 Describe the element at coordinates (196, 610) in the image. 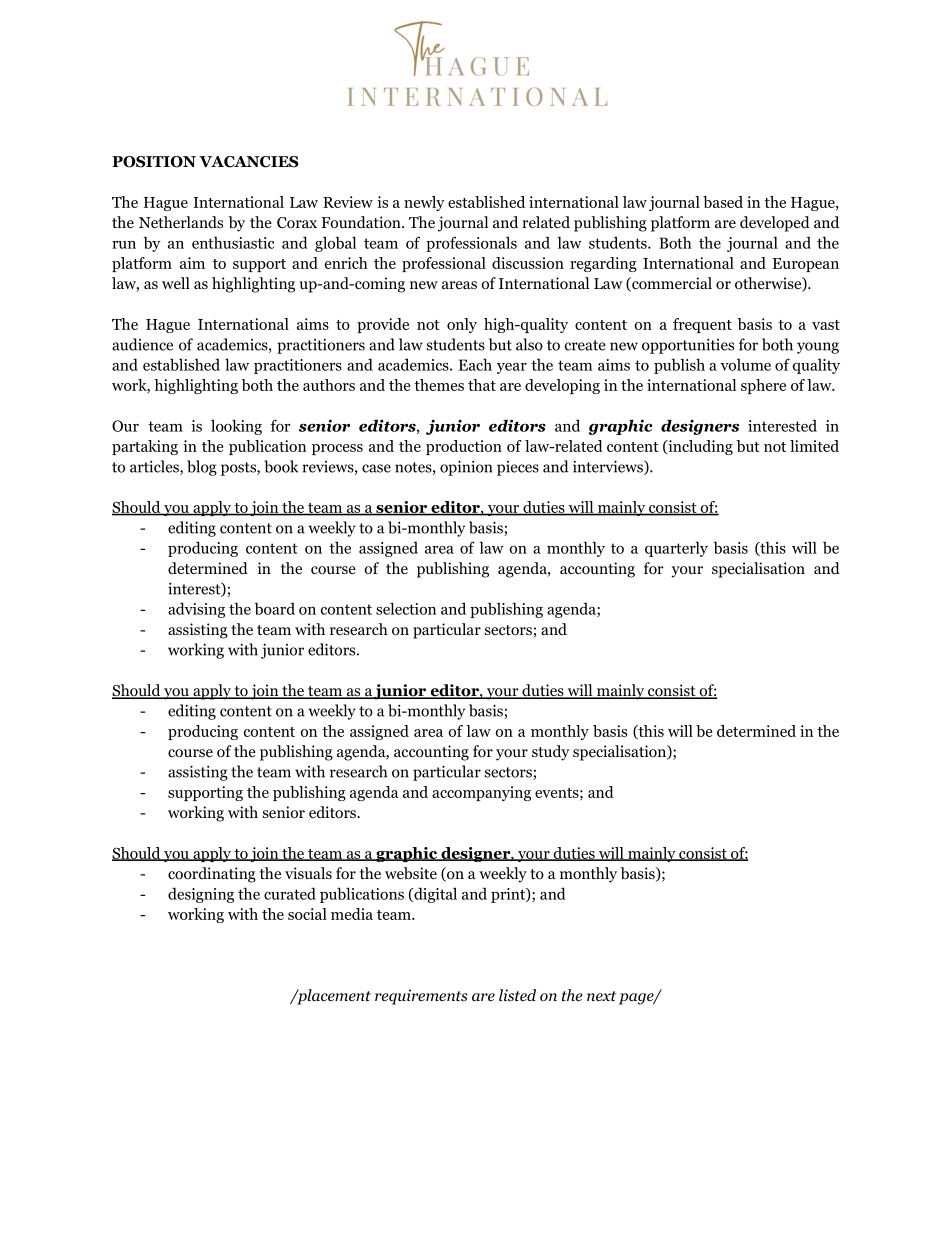

I see `advising` at that location.
